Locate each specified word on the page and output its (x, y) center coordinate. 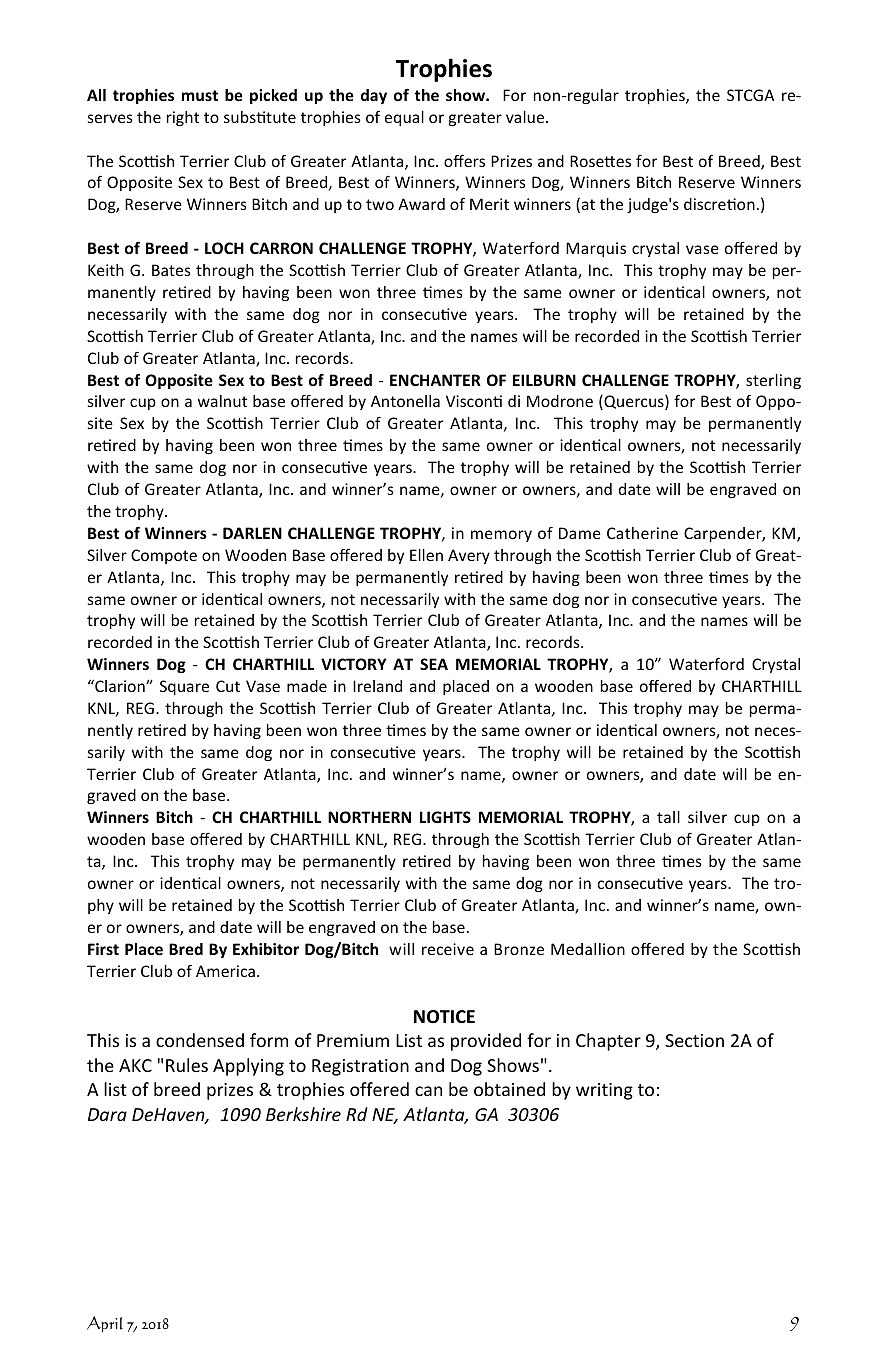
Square (184, 687)
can (428, 1091)
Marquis (596, 249)
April (105, 1324)
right (183, 118)
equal (404, 118)
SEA (434, 664)
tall (668, 817)
